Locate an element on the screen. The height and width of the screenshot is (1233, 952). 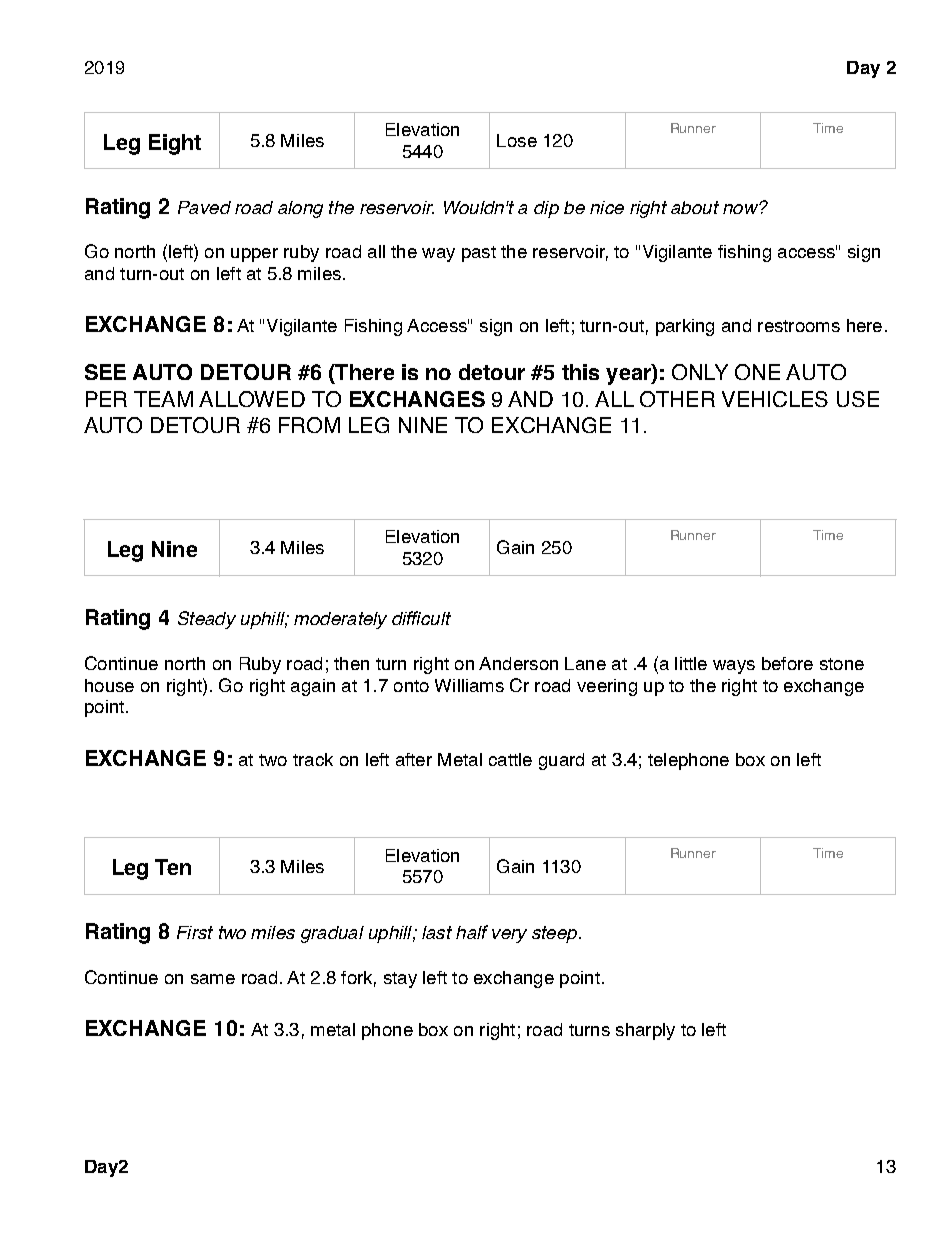
Steady is located at coordinates (207, 620).
